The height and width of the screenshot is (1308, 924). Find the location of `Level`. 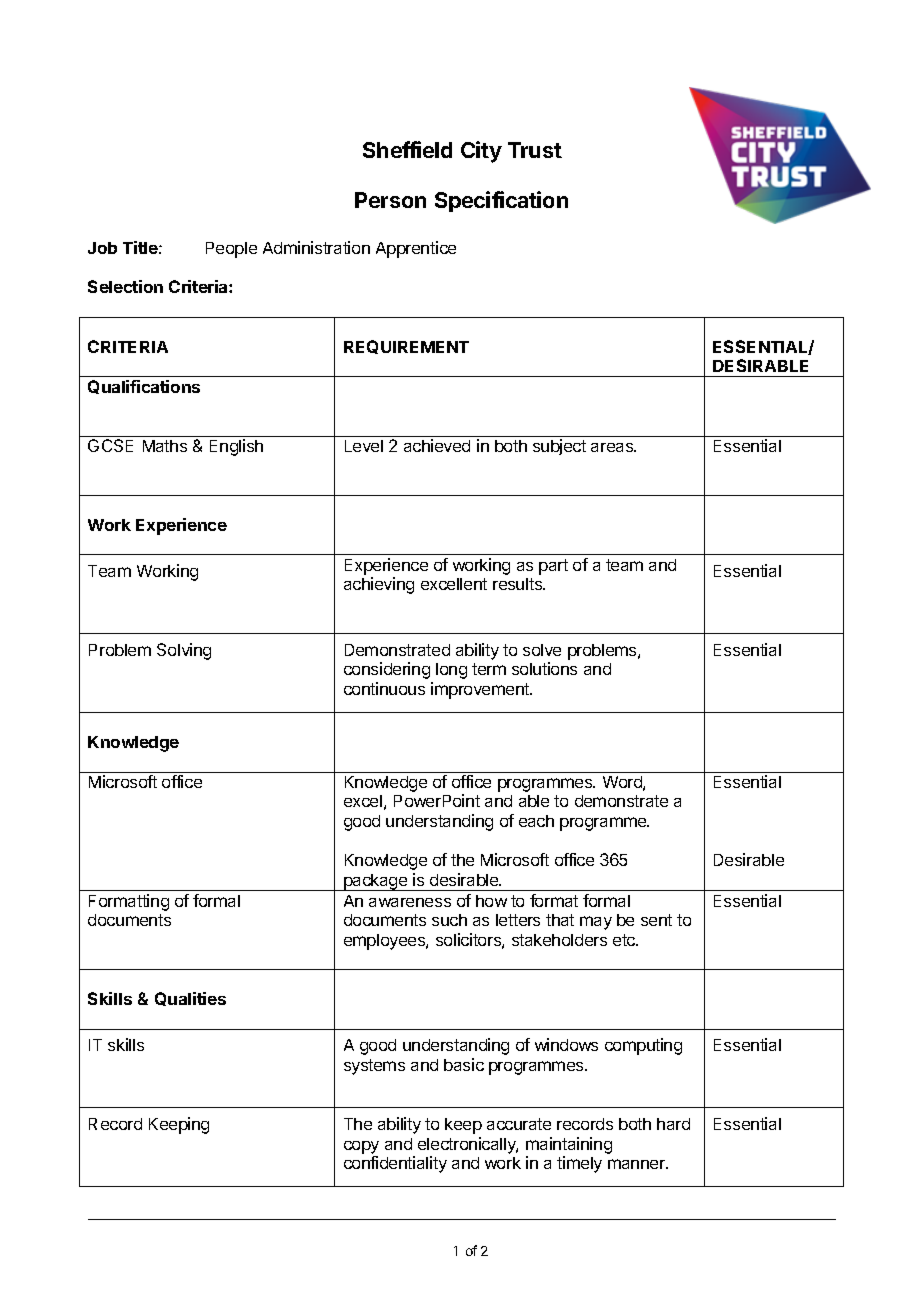

Level is located at coordinates (364, 446).
